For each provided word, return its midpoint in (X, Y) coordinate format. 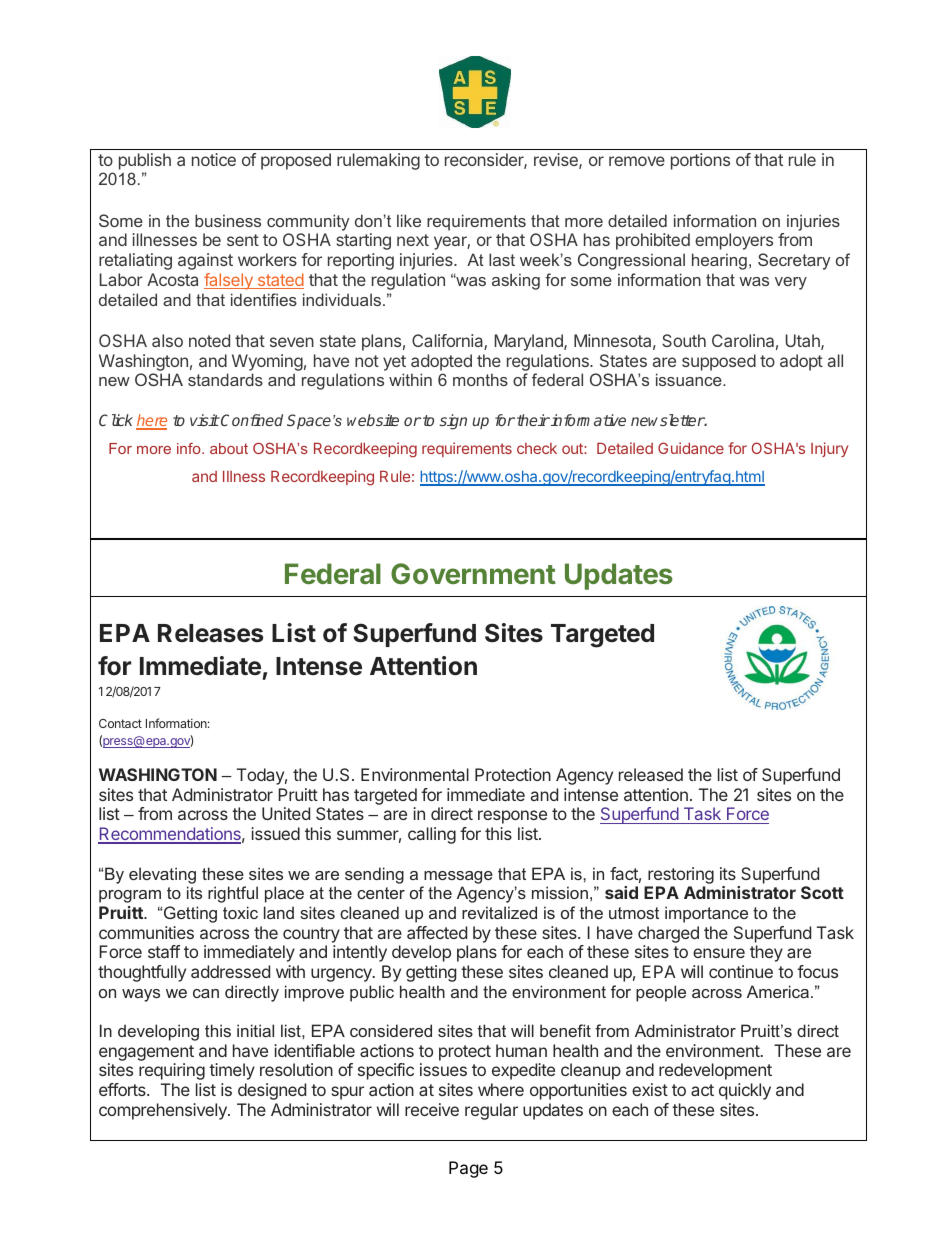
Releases (210, 633)
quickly (745, 1091)
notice (214, 159)
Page (468, 1169)
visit (205, 420)
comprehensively (164, 1111)
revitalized (499, 912)
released (651, 774)
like (409, 220)
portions (700, 161)
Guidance (691, 448)
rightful (233, 894)
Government (473, 573)
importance (706, 914)
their (533, 420)
